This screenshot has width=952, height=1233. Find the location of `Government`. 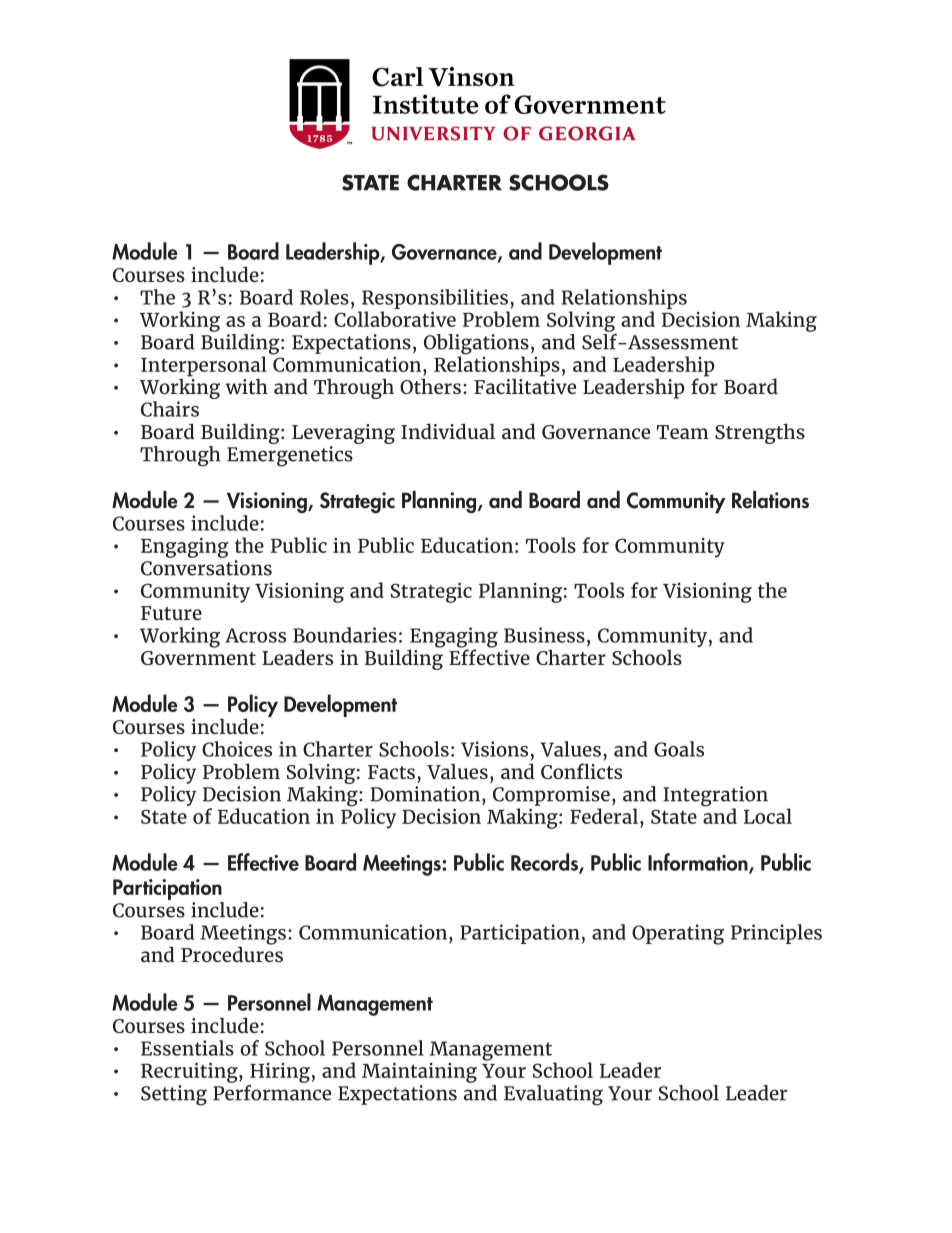

Government is located at coordinates (198, 658).
